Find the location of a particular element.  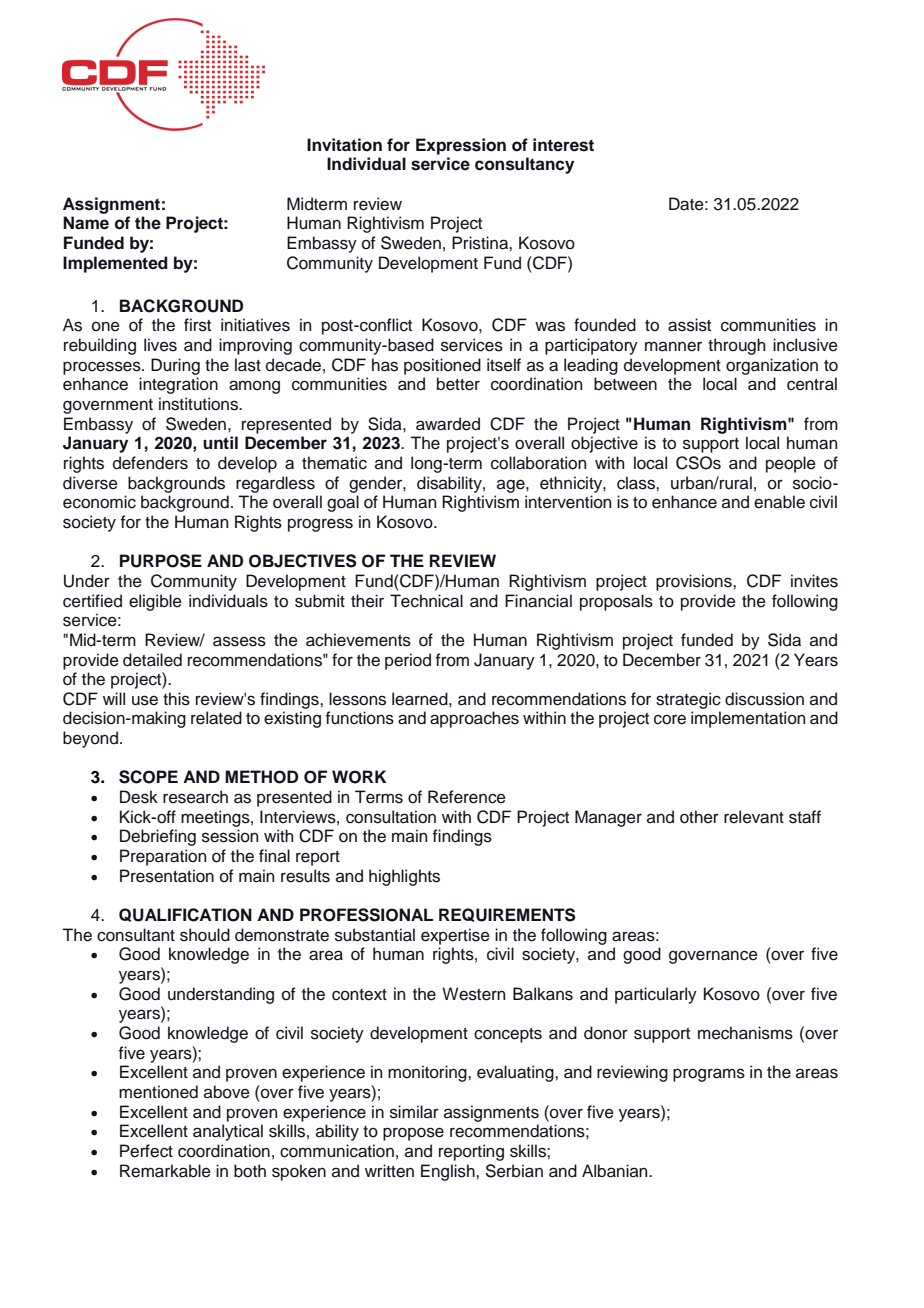

Expression is located at coordinates (461, 146).
